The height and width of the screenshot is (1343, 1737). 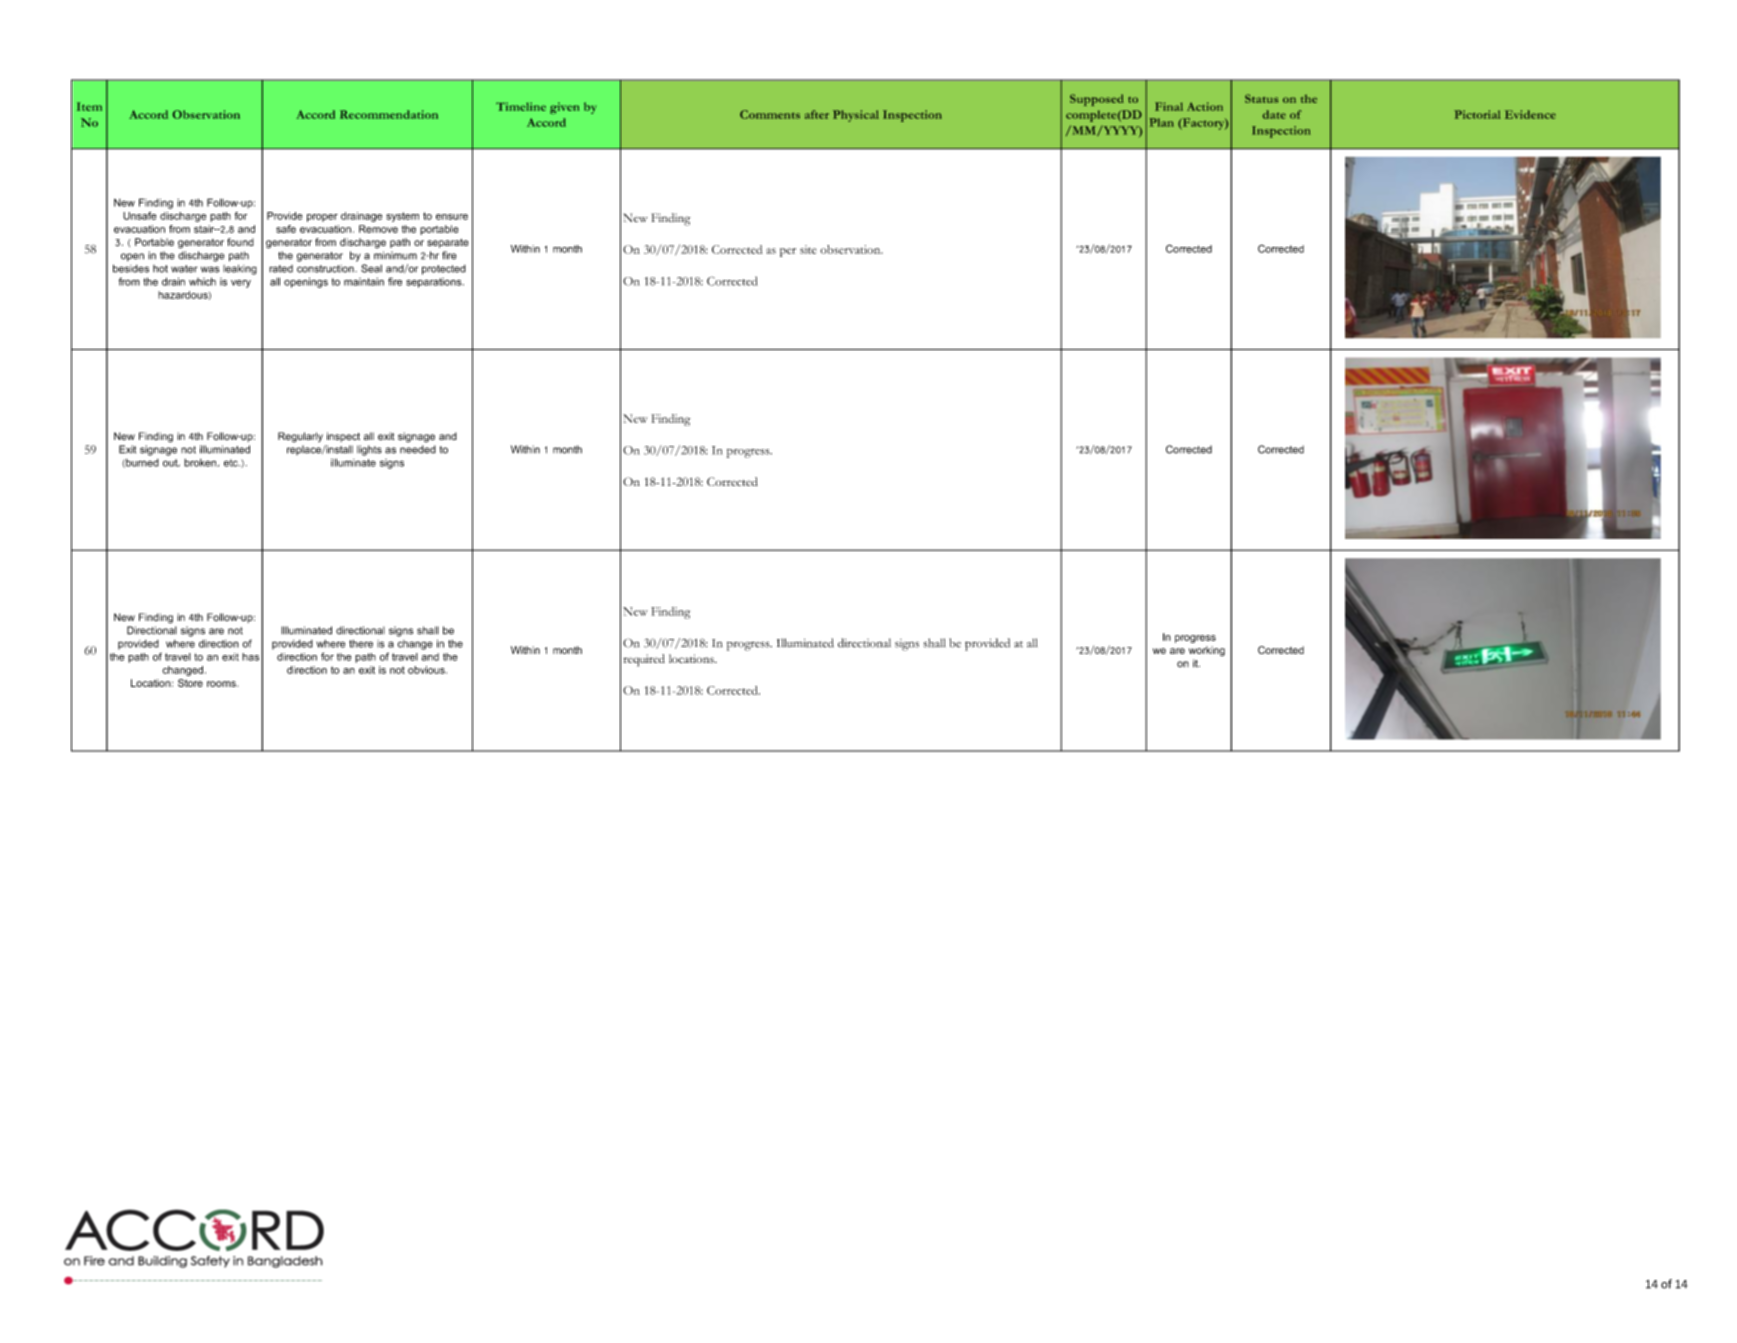 I want to click on lights, so click(x=369, y=450).
